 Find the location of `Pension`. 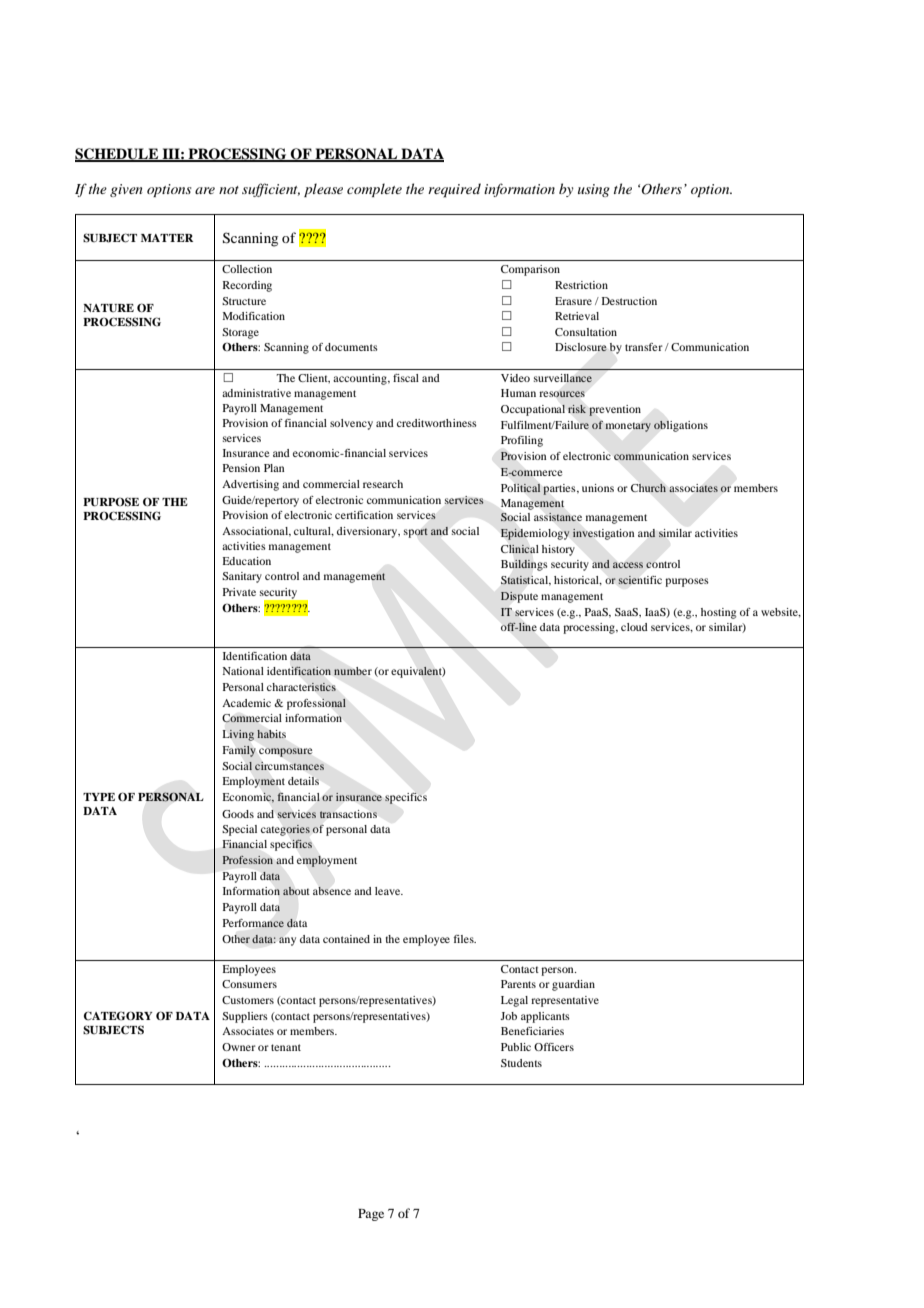

Pension is located at coordinates (241, 468).
